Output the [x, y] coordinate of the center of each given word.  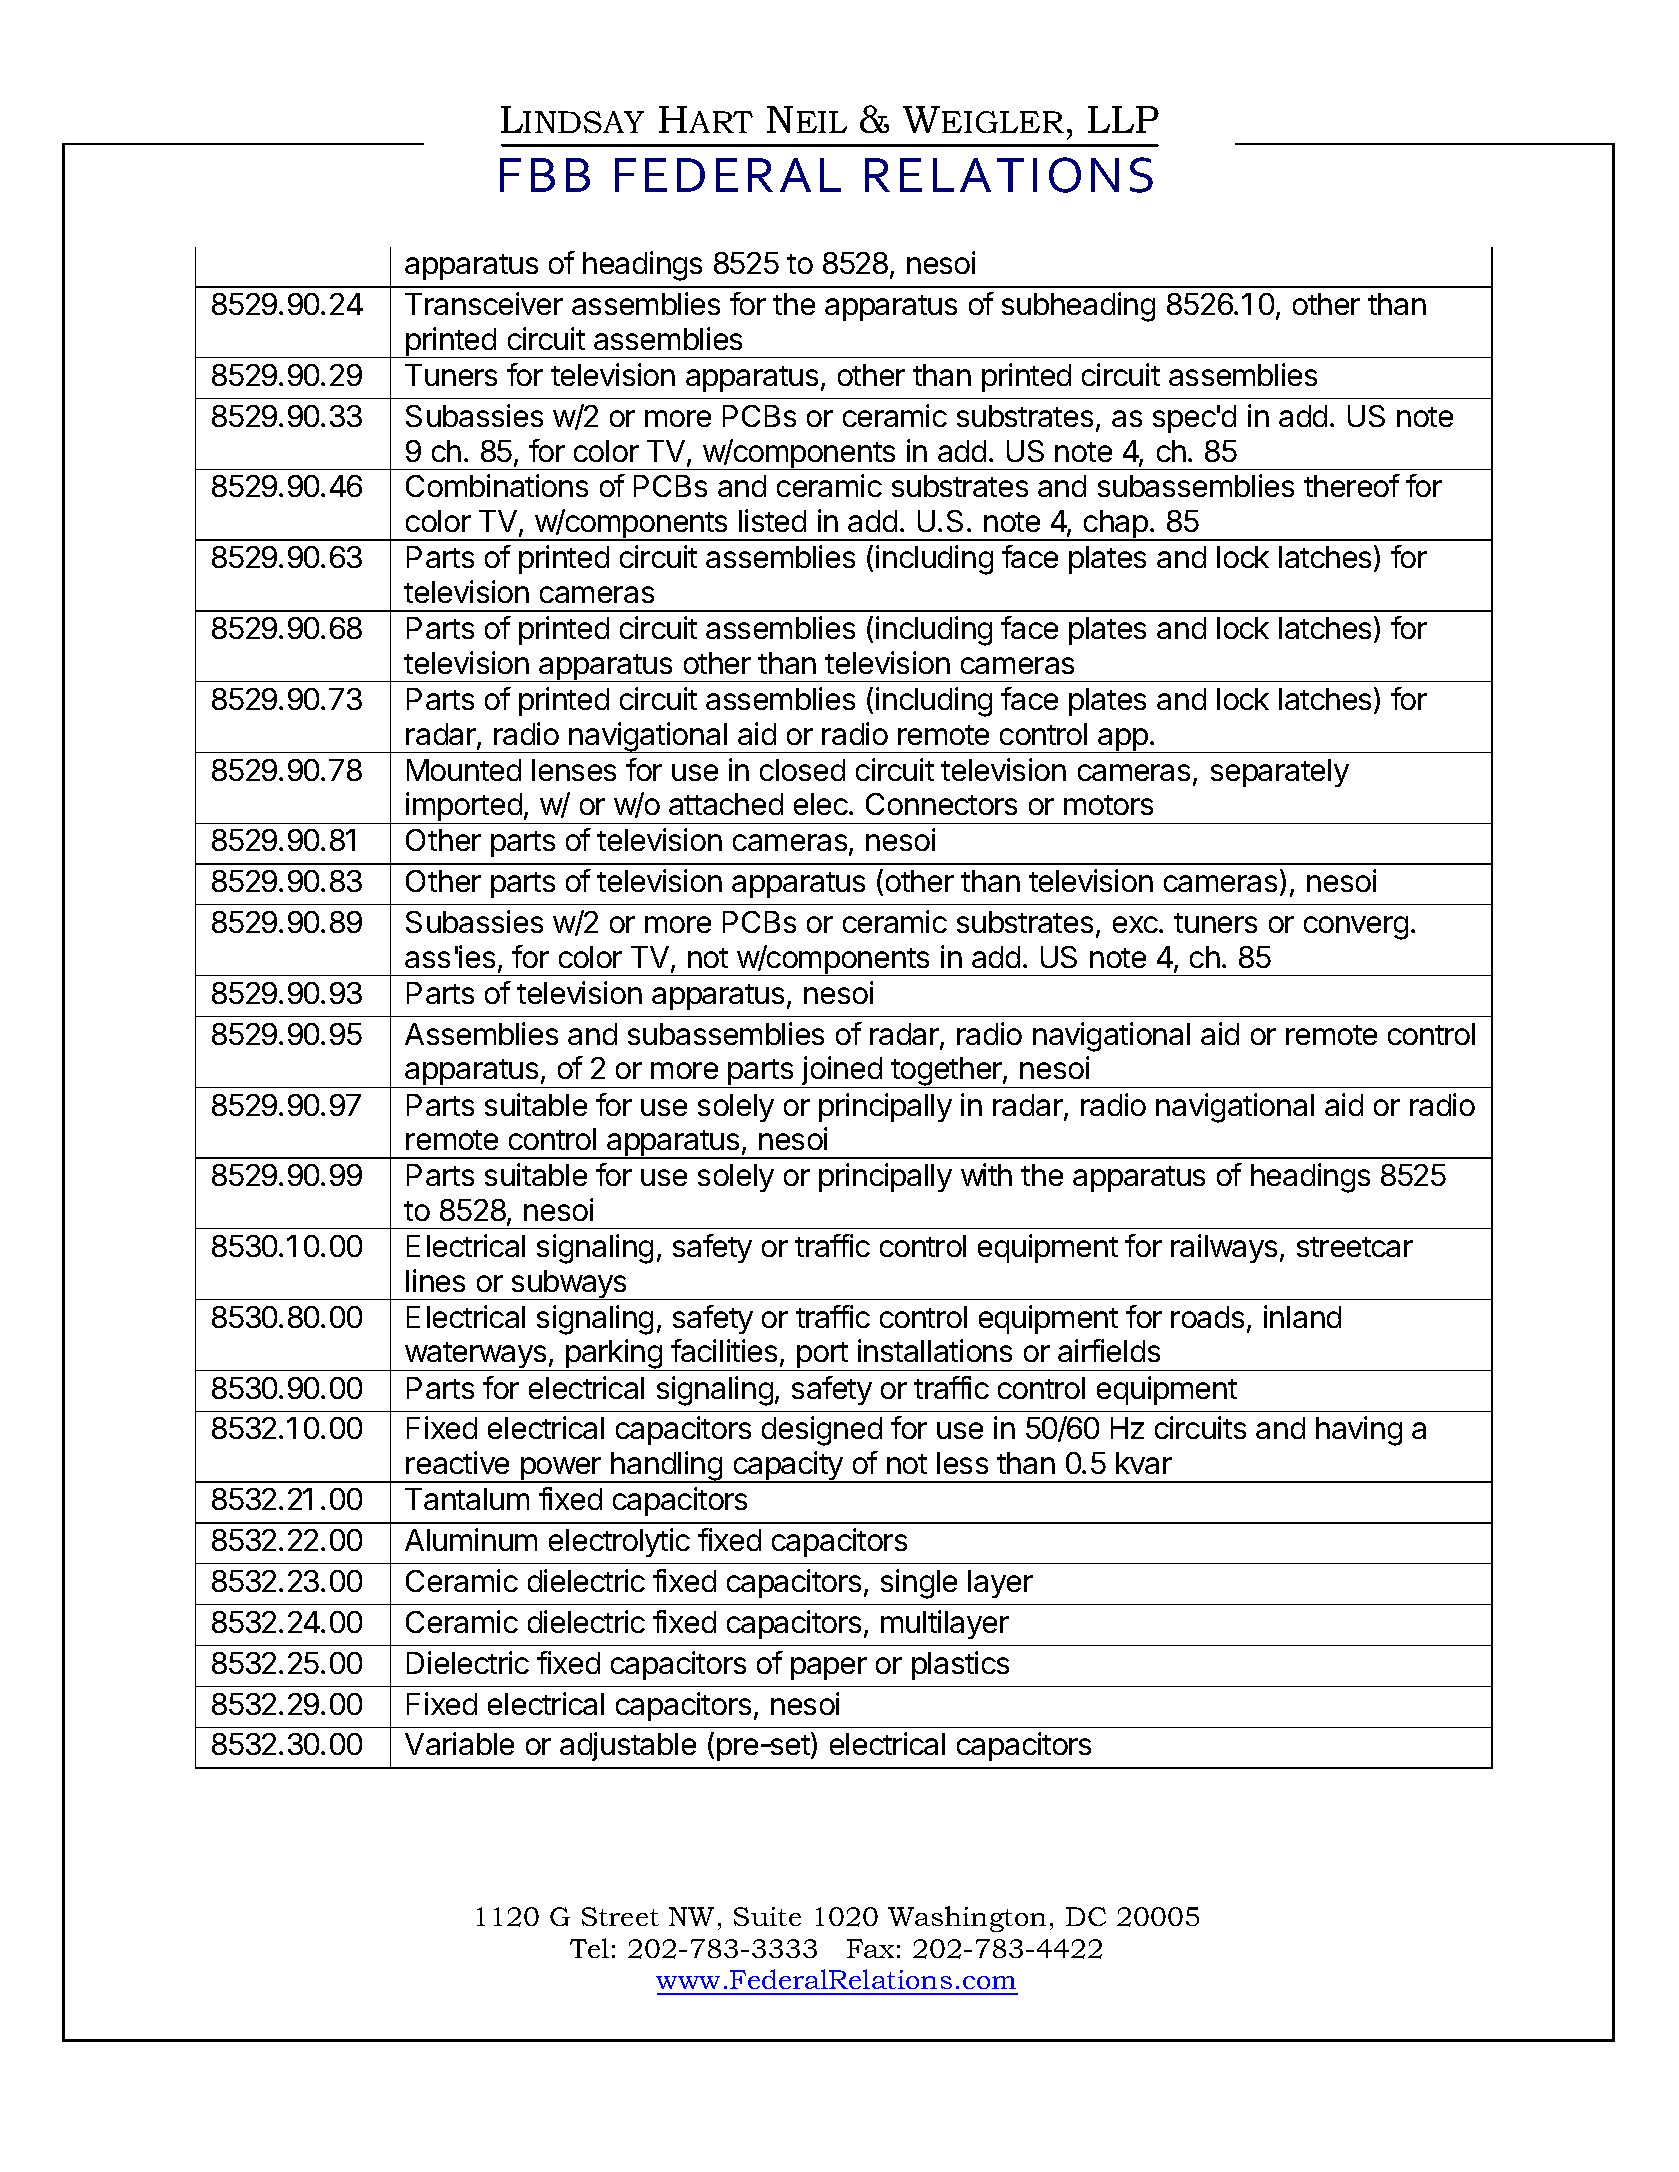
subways [569, 1285]
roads [1207, 1317]
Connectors [941, 804]
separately [1280, 773]
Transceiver [484, 303]
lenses [574, 770]
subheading [1078, 307]
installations [935, 1350]
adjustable [628, 1746]
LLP [1123, 119]
